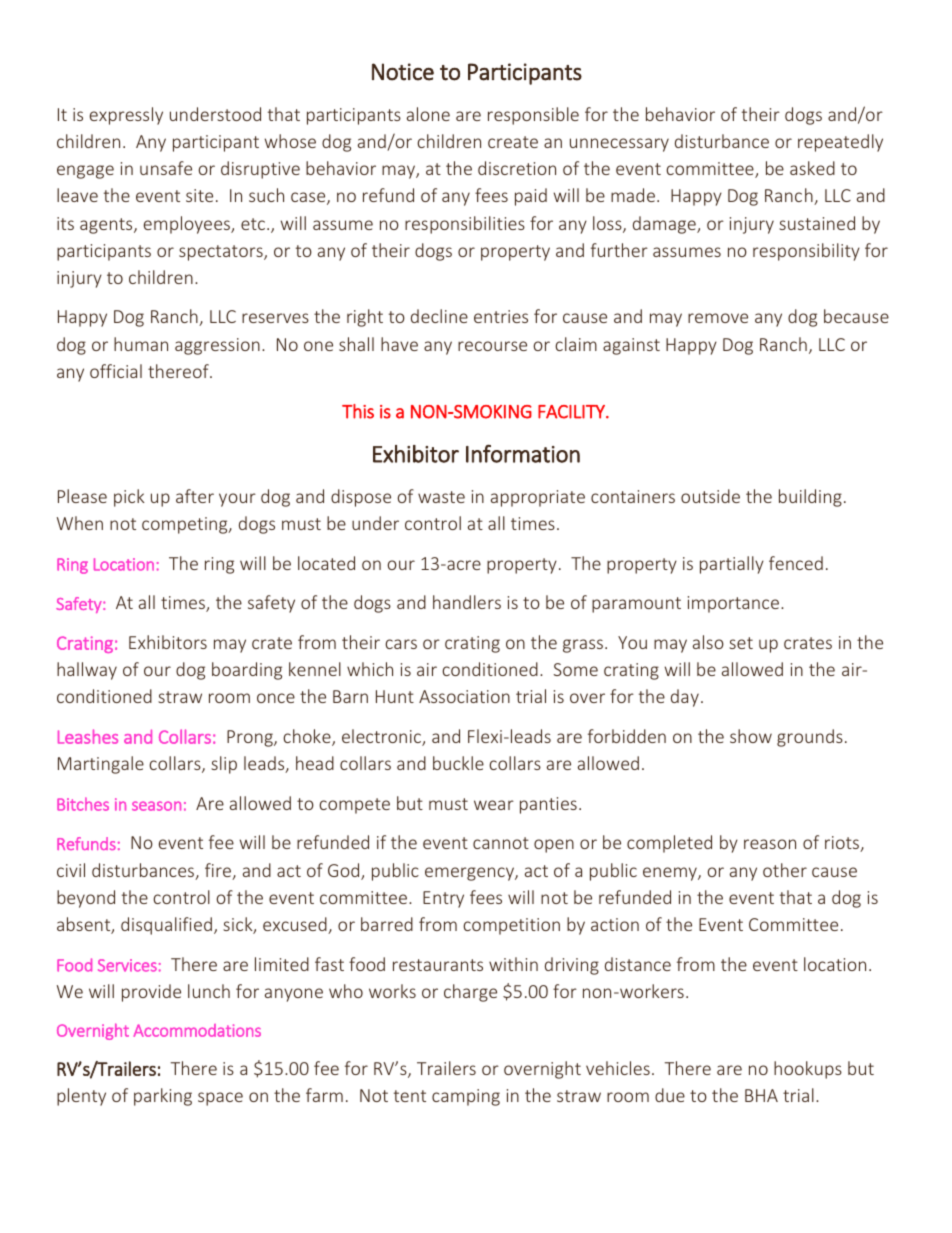 The height and width of the screenshot is (1233, 952). Describe the element at coordinates (428, 114) in the screenshot. I see `alone` at that location.
